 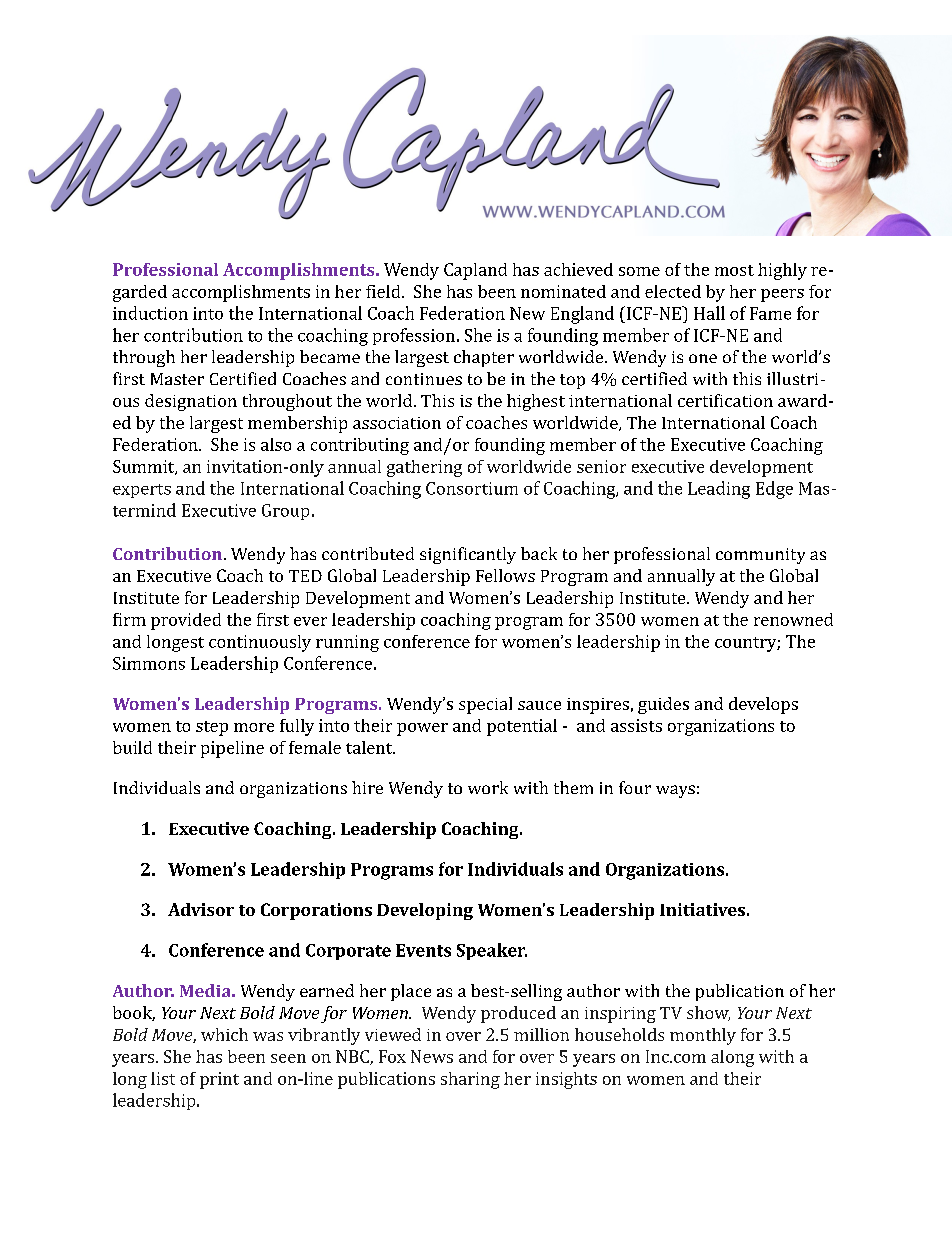 What do you see at coordinates (150, 313) in the screenshot?
I see `induction` at bounding box center [150, 313].
